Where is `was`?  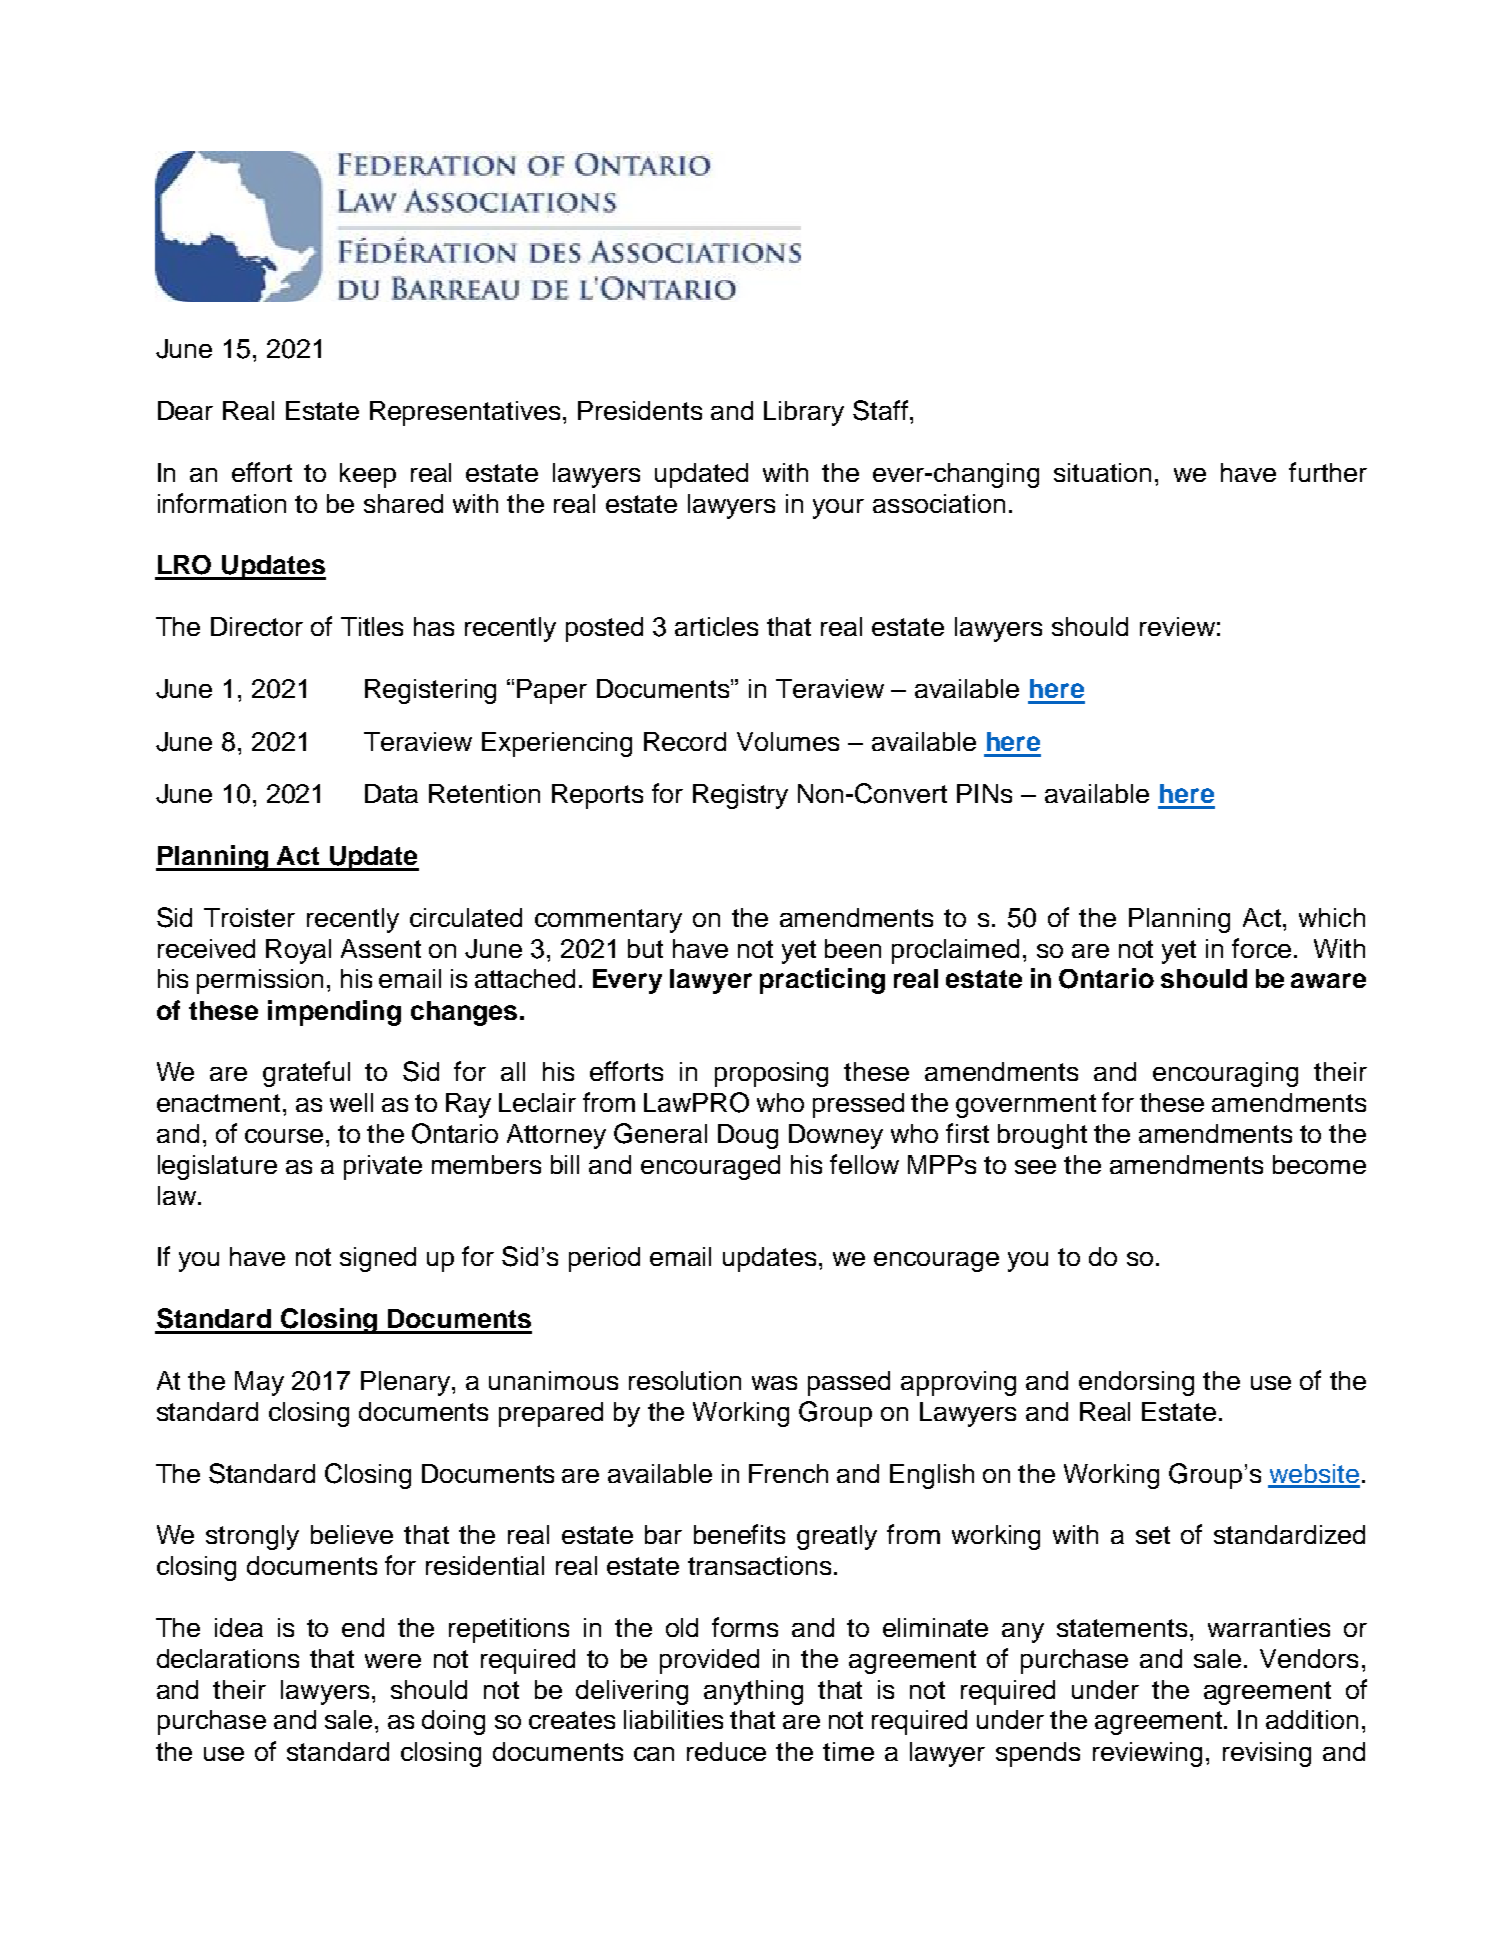 was is located at coordinates (774, 1383).
